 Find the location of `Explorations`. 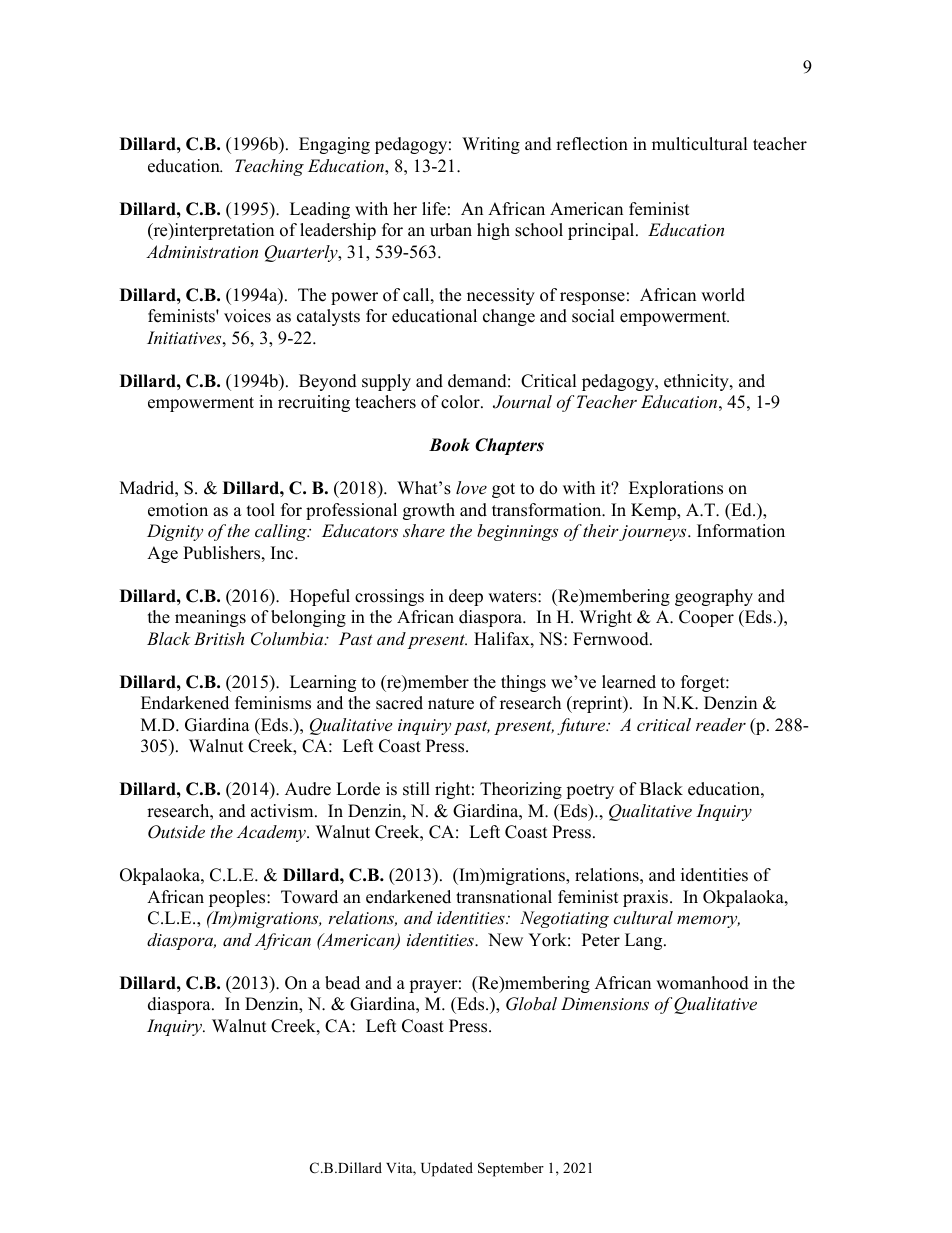

Explorations is located at coordinates (676, 489).
